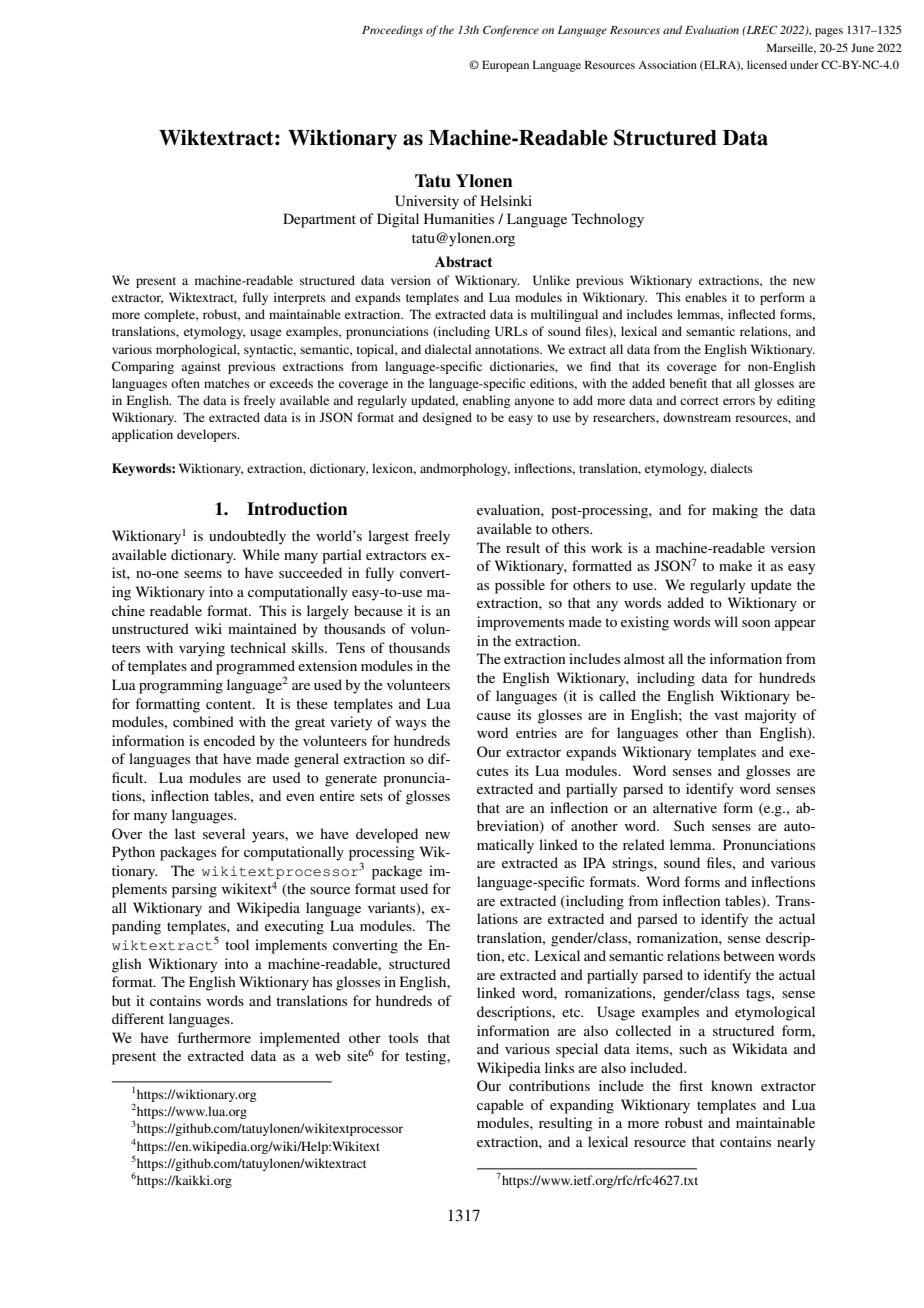 The image size is (924, 1308). What do you see at coordinates (767, 64) in the screenshot?
I see `licensed` at bounding box center [767, 64].
